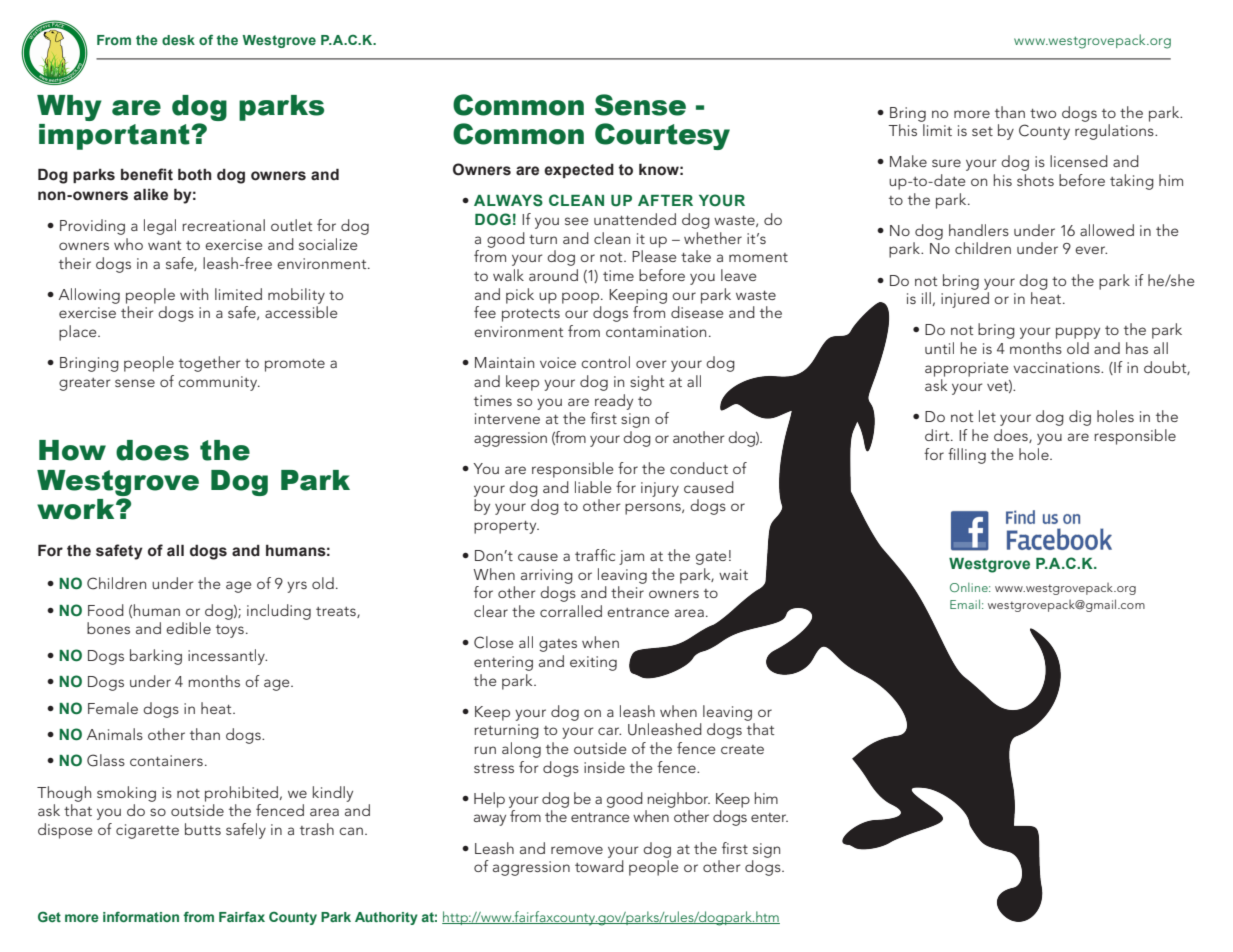 This page has height=952, width=1233. What do you see at coordinates (77, 509) in the page?
I see `work` at bounding box center [77, 509].
